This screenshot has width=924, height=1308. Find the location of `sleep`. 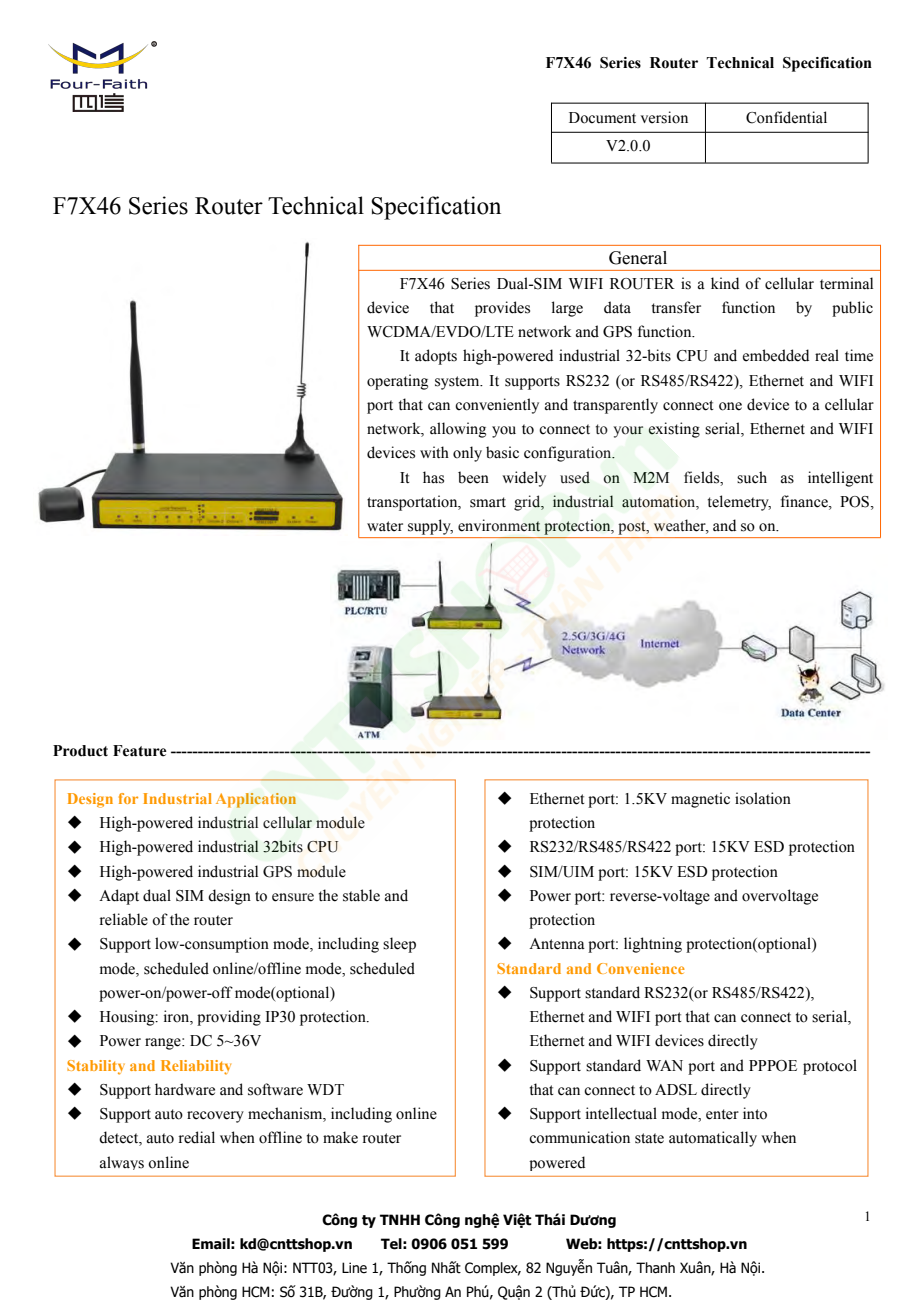

sleep is located at coordinates (399, 945).
